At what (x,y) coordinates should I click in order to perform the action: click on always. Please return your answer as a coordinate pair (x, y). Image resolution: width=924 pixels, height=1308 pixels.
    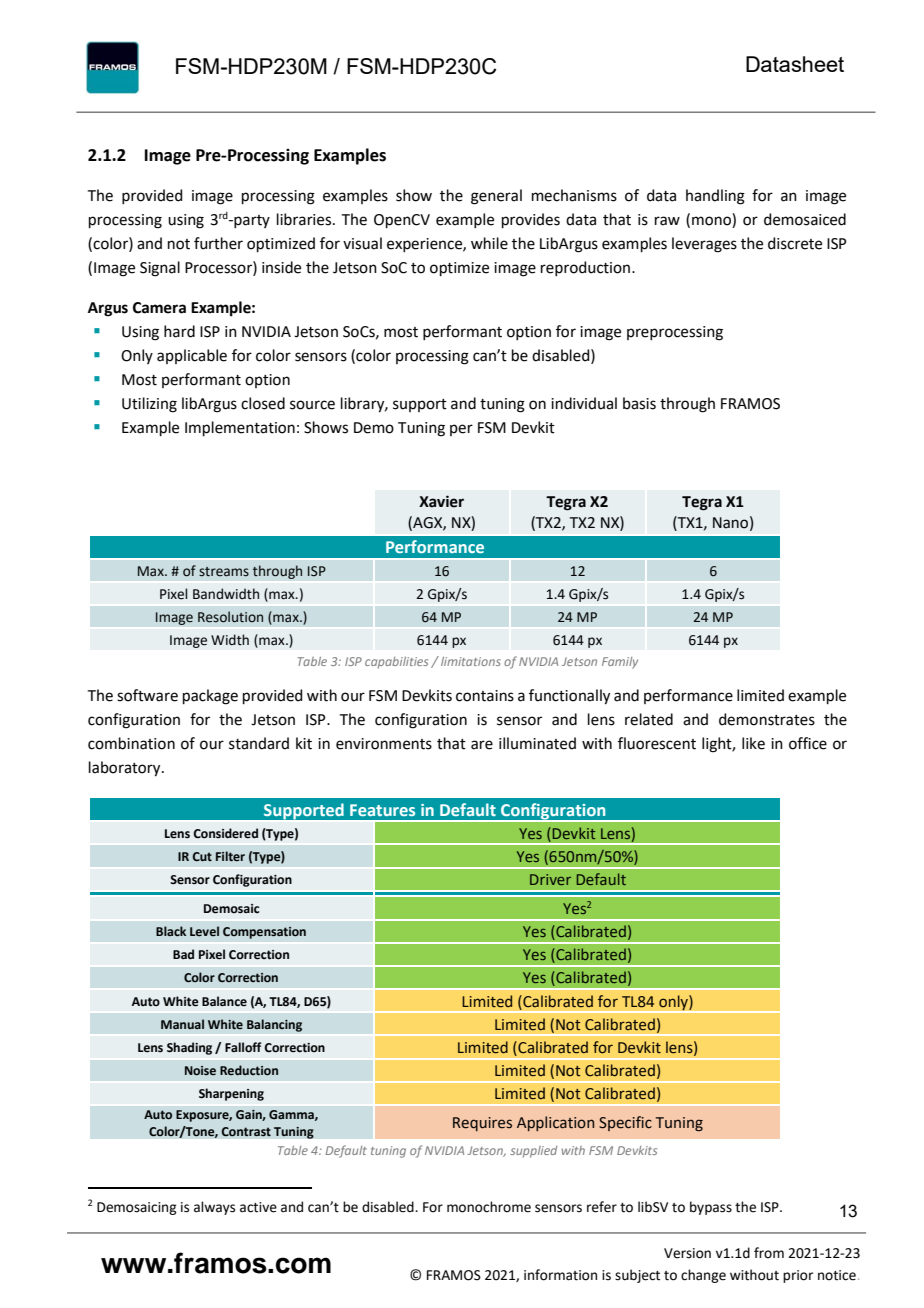
    Looking at the image, I should click on (214, 1208).
